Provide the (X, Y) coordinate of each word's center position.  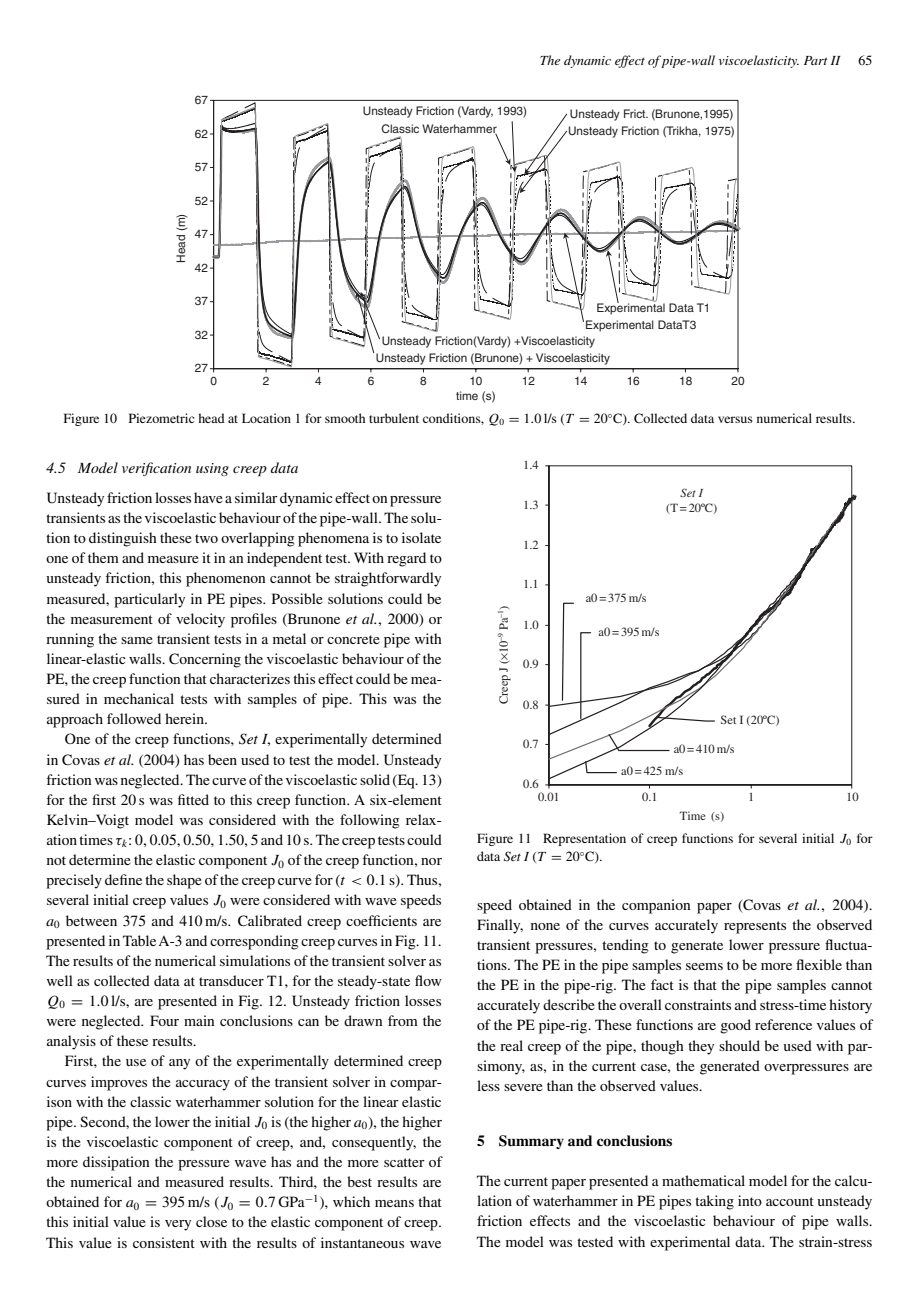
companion (656, 906)
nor (431, 861)
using (212, 469)
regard (406, 559)
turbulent (394, 418)
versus (735, 419)
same (137, 640)
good (735, 1026)
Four (164, 1020)
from (403, 1020)
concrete (353, 639)
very (178, 1225)
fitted (193, 799)
